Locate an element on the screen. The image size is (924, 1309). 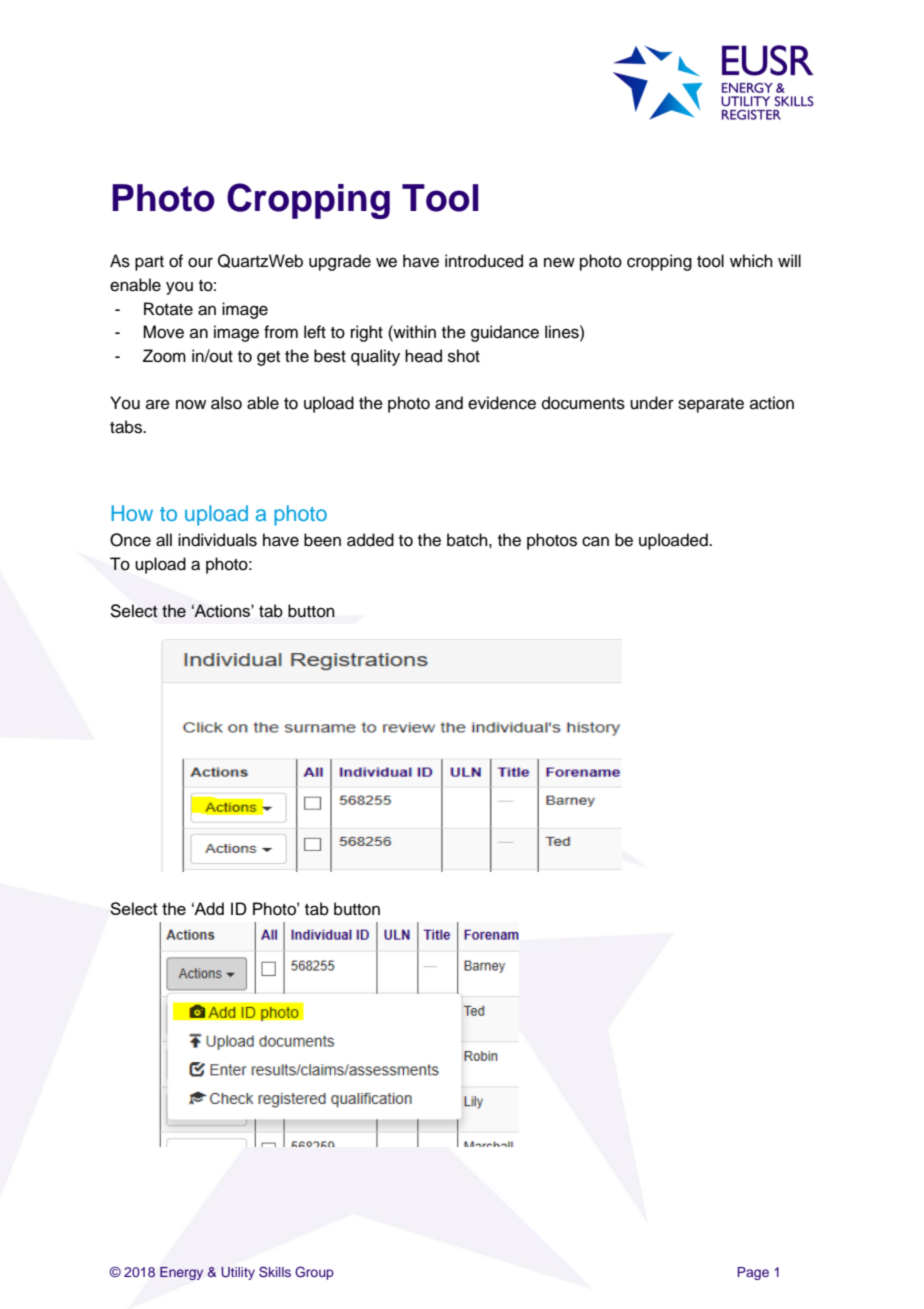
Energy is located at coordinates (181, 1273).
